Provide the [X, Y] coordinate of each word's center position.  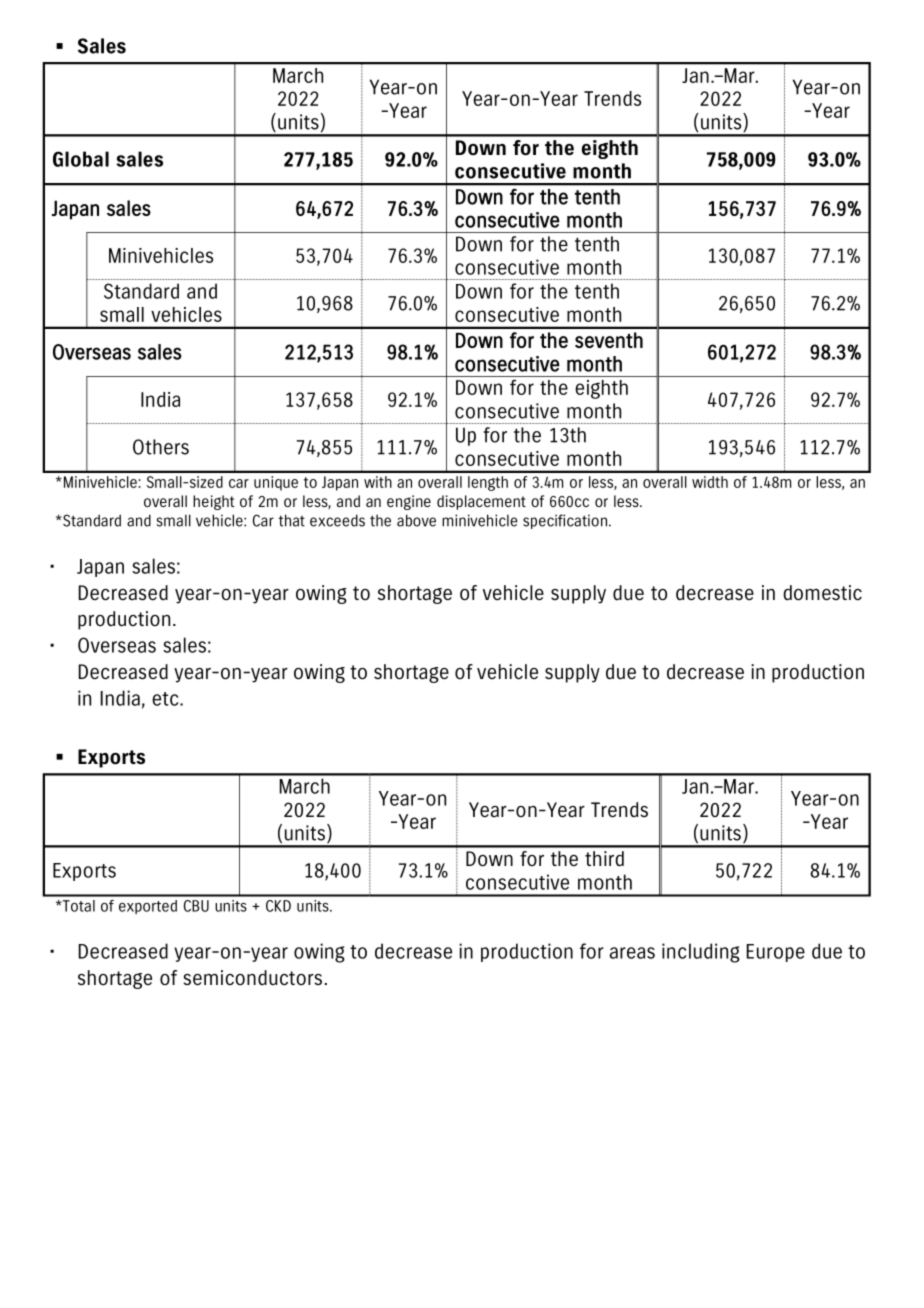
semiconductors [252, 977]
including [701, 953]
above [416, 520]
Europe [776, 953]
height [213, 502]
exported [148, 907]
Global [81, 159]
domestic [822, 593]
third [604, 858]
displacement [481, 502]
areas [632, 953]
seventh [609, 340]
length [488, 483]
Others [161, 447]
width [710, 482]
